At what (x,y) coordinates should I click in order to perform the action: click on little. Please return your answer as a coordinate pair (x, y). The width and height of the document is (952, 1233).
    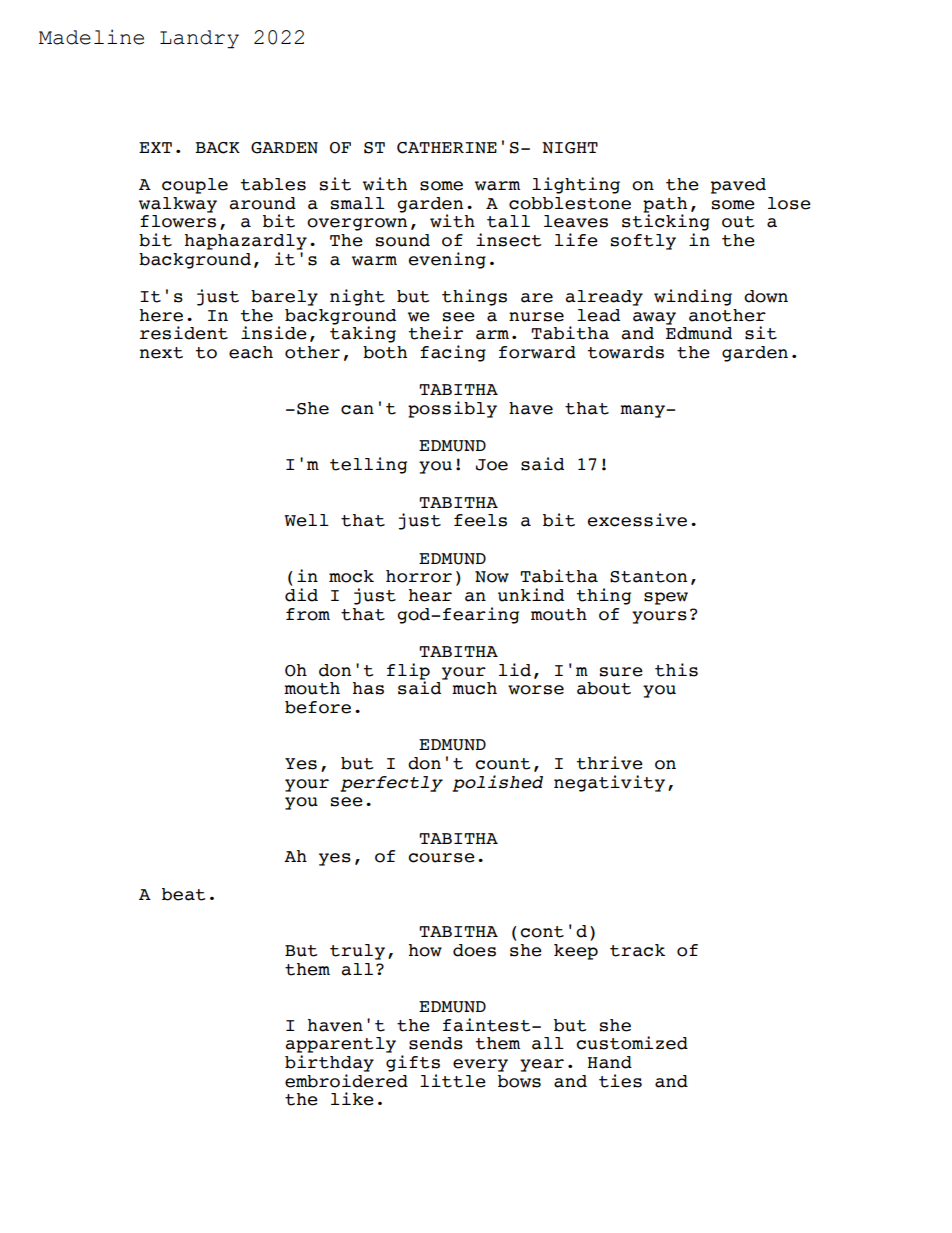
    Looking at the image, I should click on (453, 1081).
